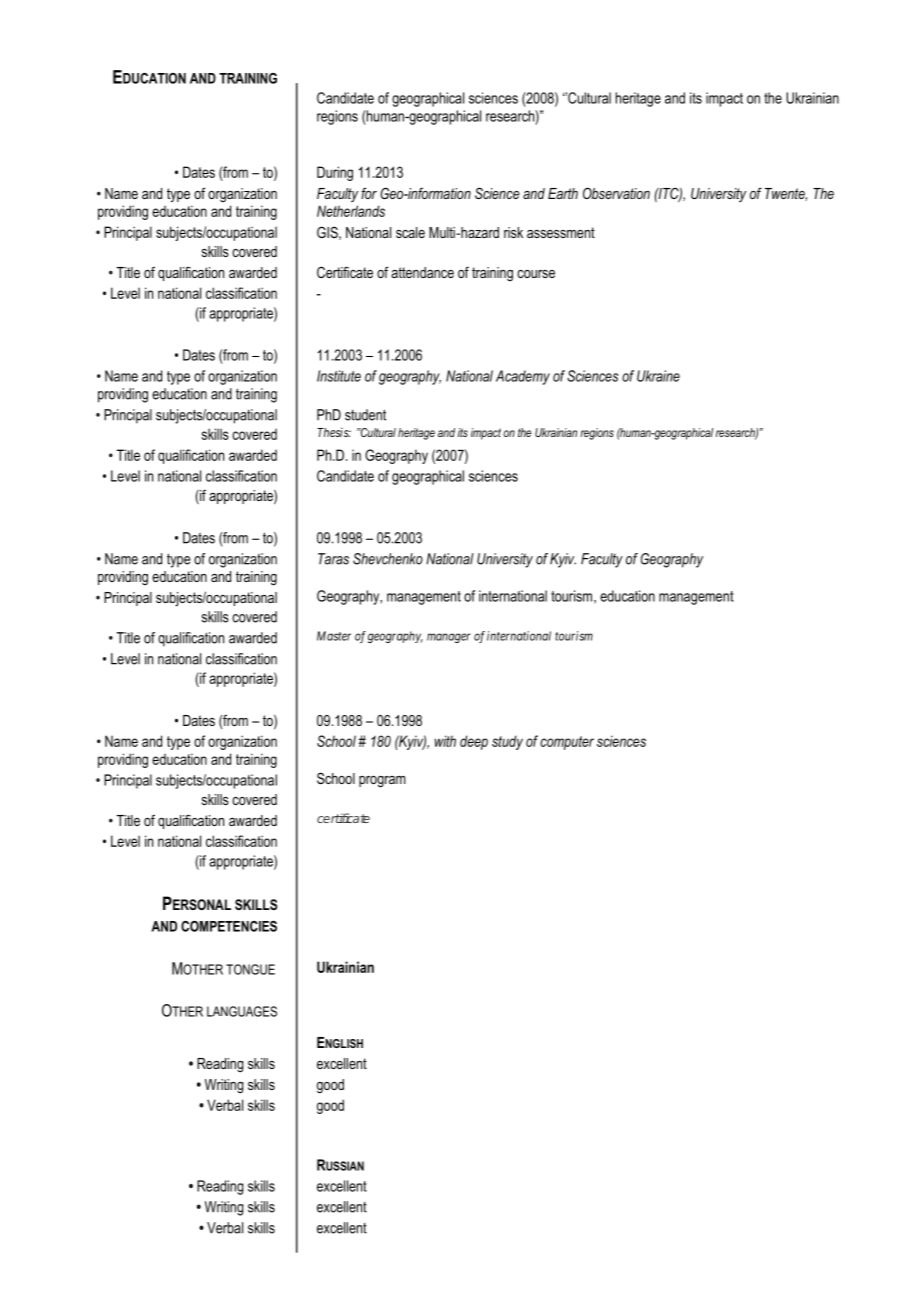 Image resolution: width=924 pixels, height=1308 pixels. I want to click on During, so click(335, 173).
